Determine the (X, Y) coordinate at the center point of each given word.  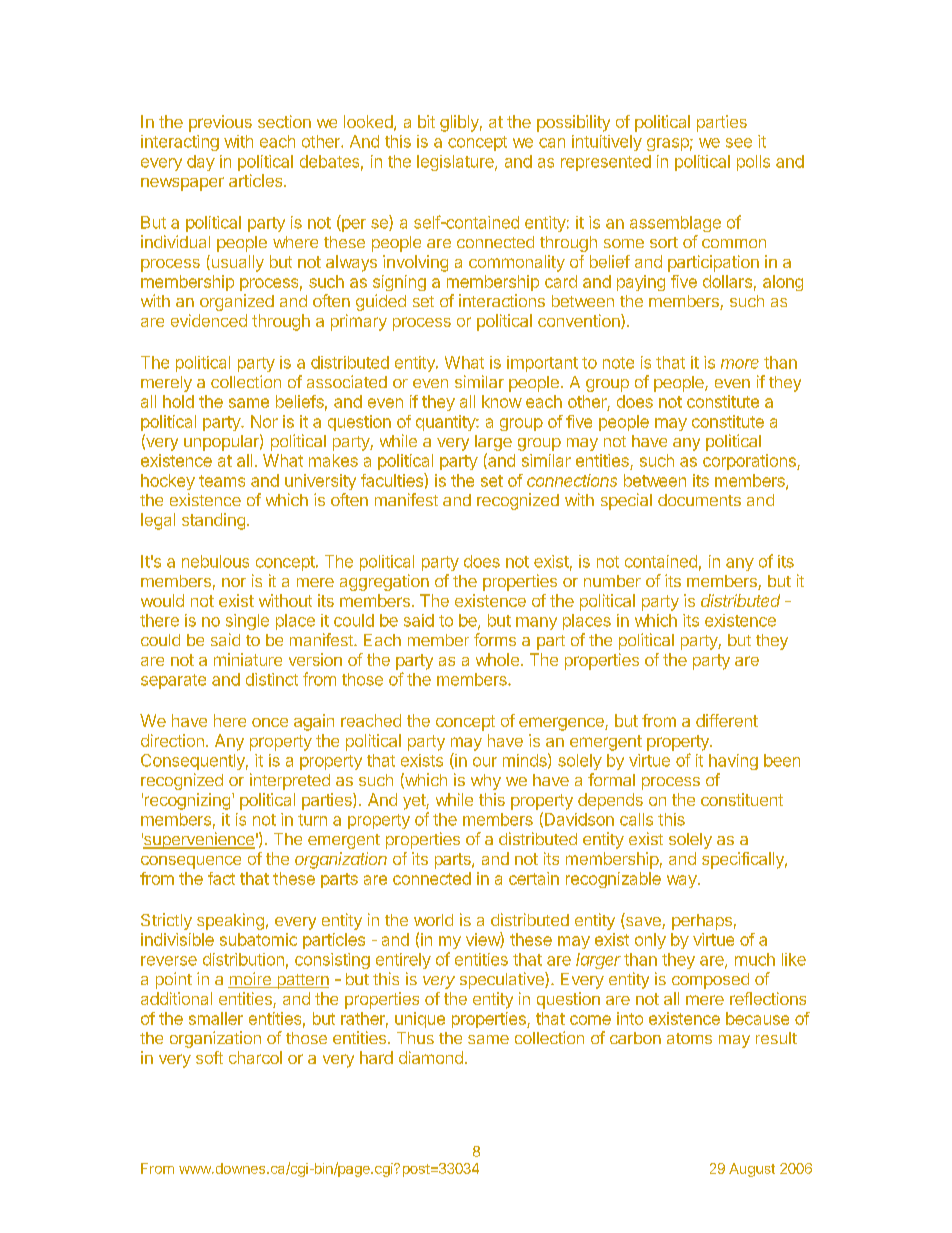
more (740, 364)
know (502, 401)
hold (178, 401)
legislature (456, 163)
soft (209, 1057)
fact (221, 878)
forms (495, 639)
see (739, 143)
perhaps (702, 922)
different (727, 720)
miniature (248, 659)
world (433, 920)
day (201, 163)
